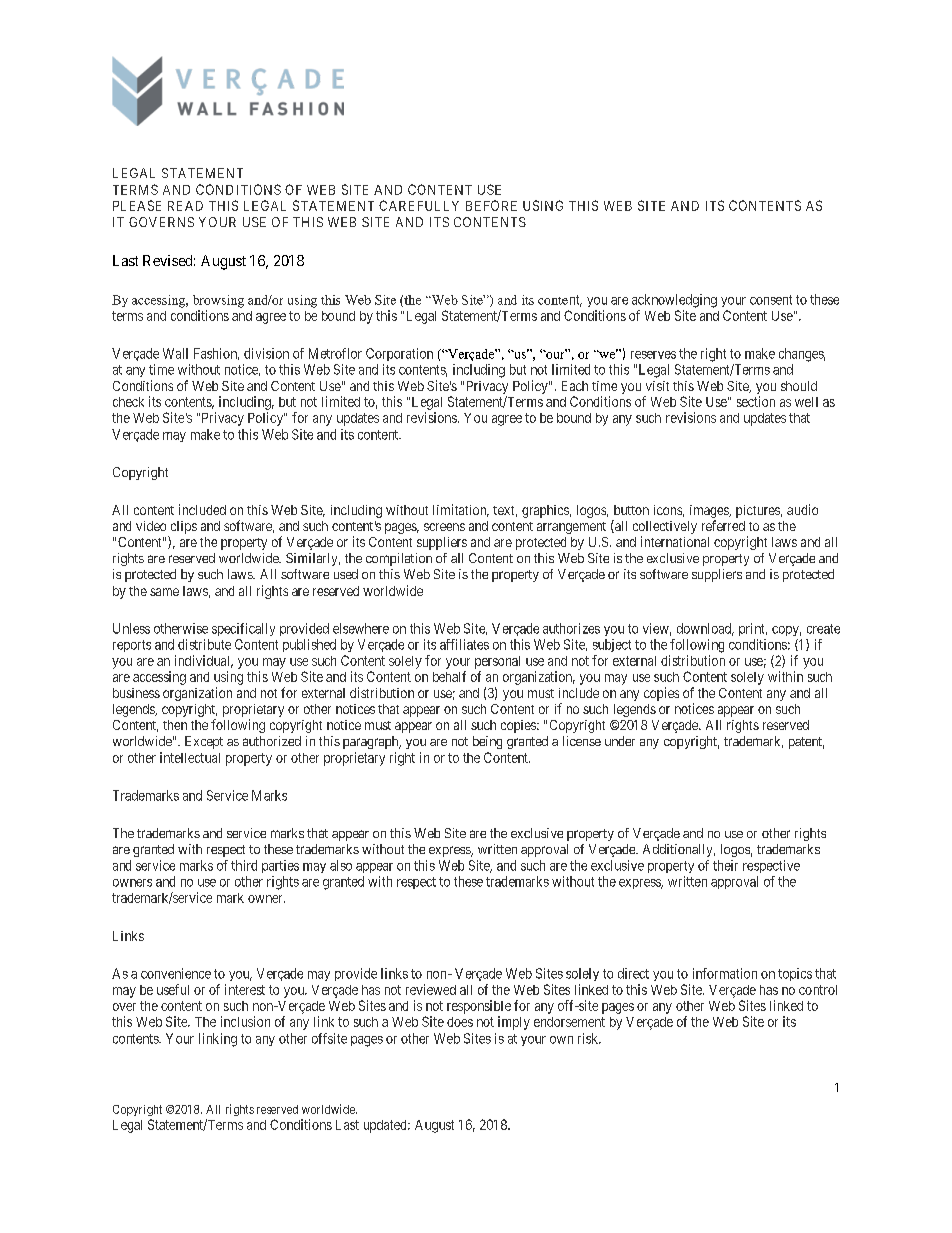 The image size is (952, 1233). Describe the element at coordinates (185, 206) in the screenshot. I see `READ` at that location.
